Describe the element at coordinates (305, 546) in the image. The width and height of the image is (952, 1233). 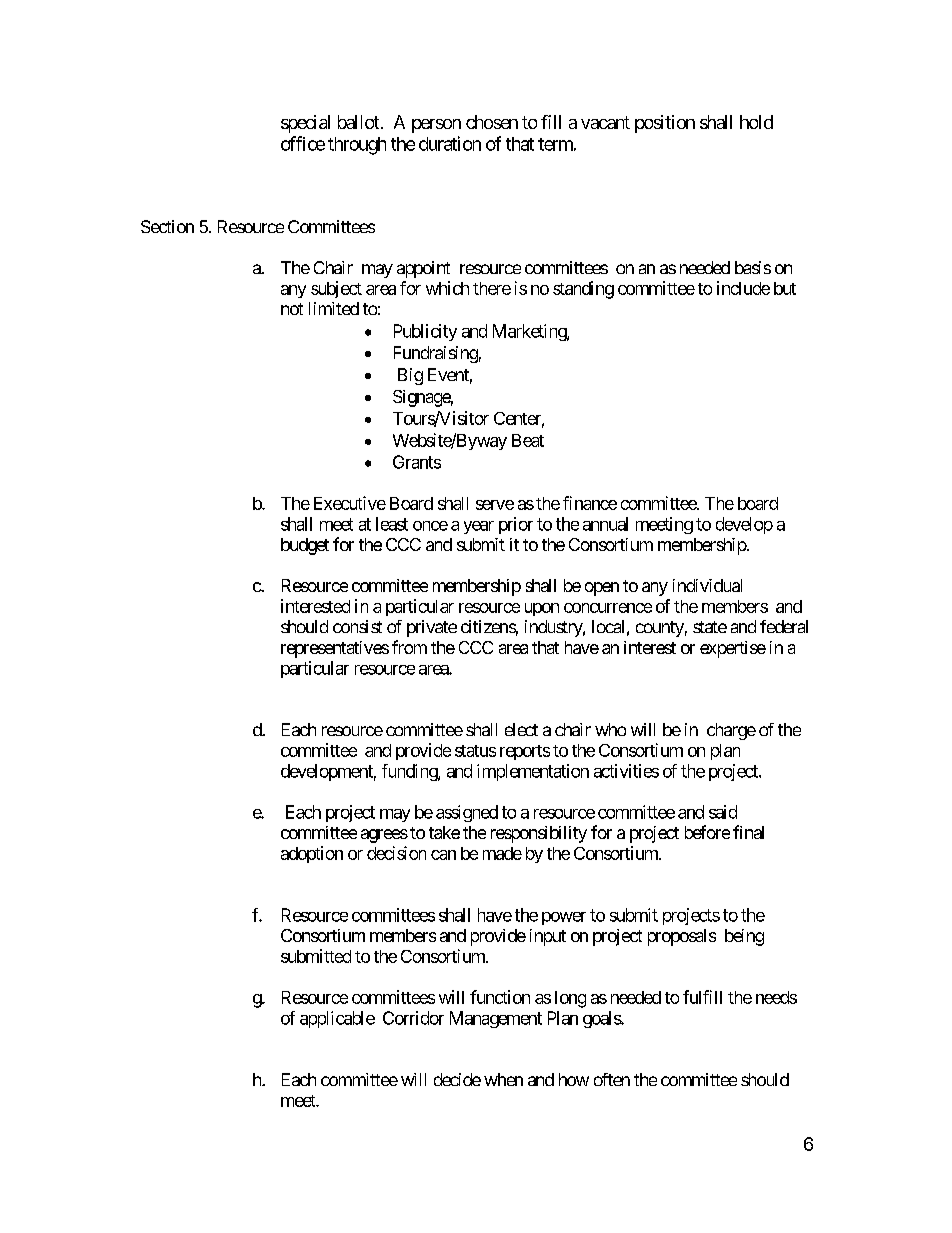
I see `budget` at that location.
